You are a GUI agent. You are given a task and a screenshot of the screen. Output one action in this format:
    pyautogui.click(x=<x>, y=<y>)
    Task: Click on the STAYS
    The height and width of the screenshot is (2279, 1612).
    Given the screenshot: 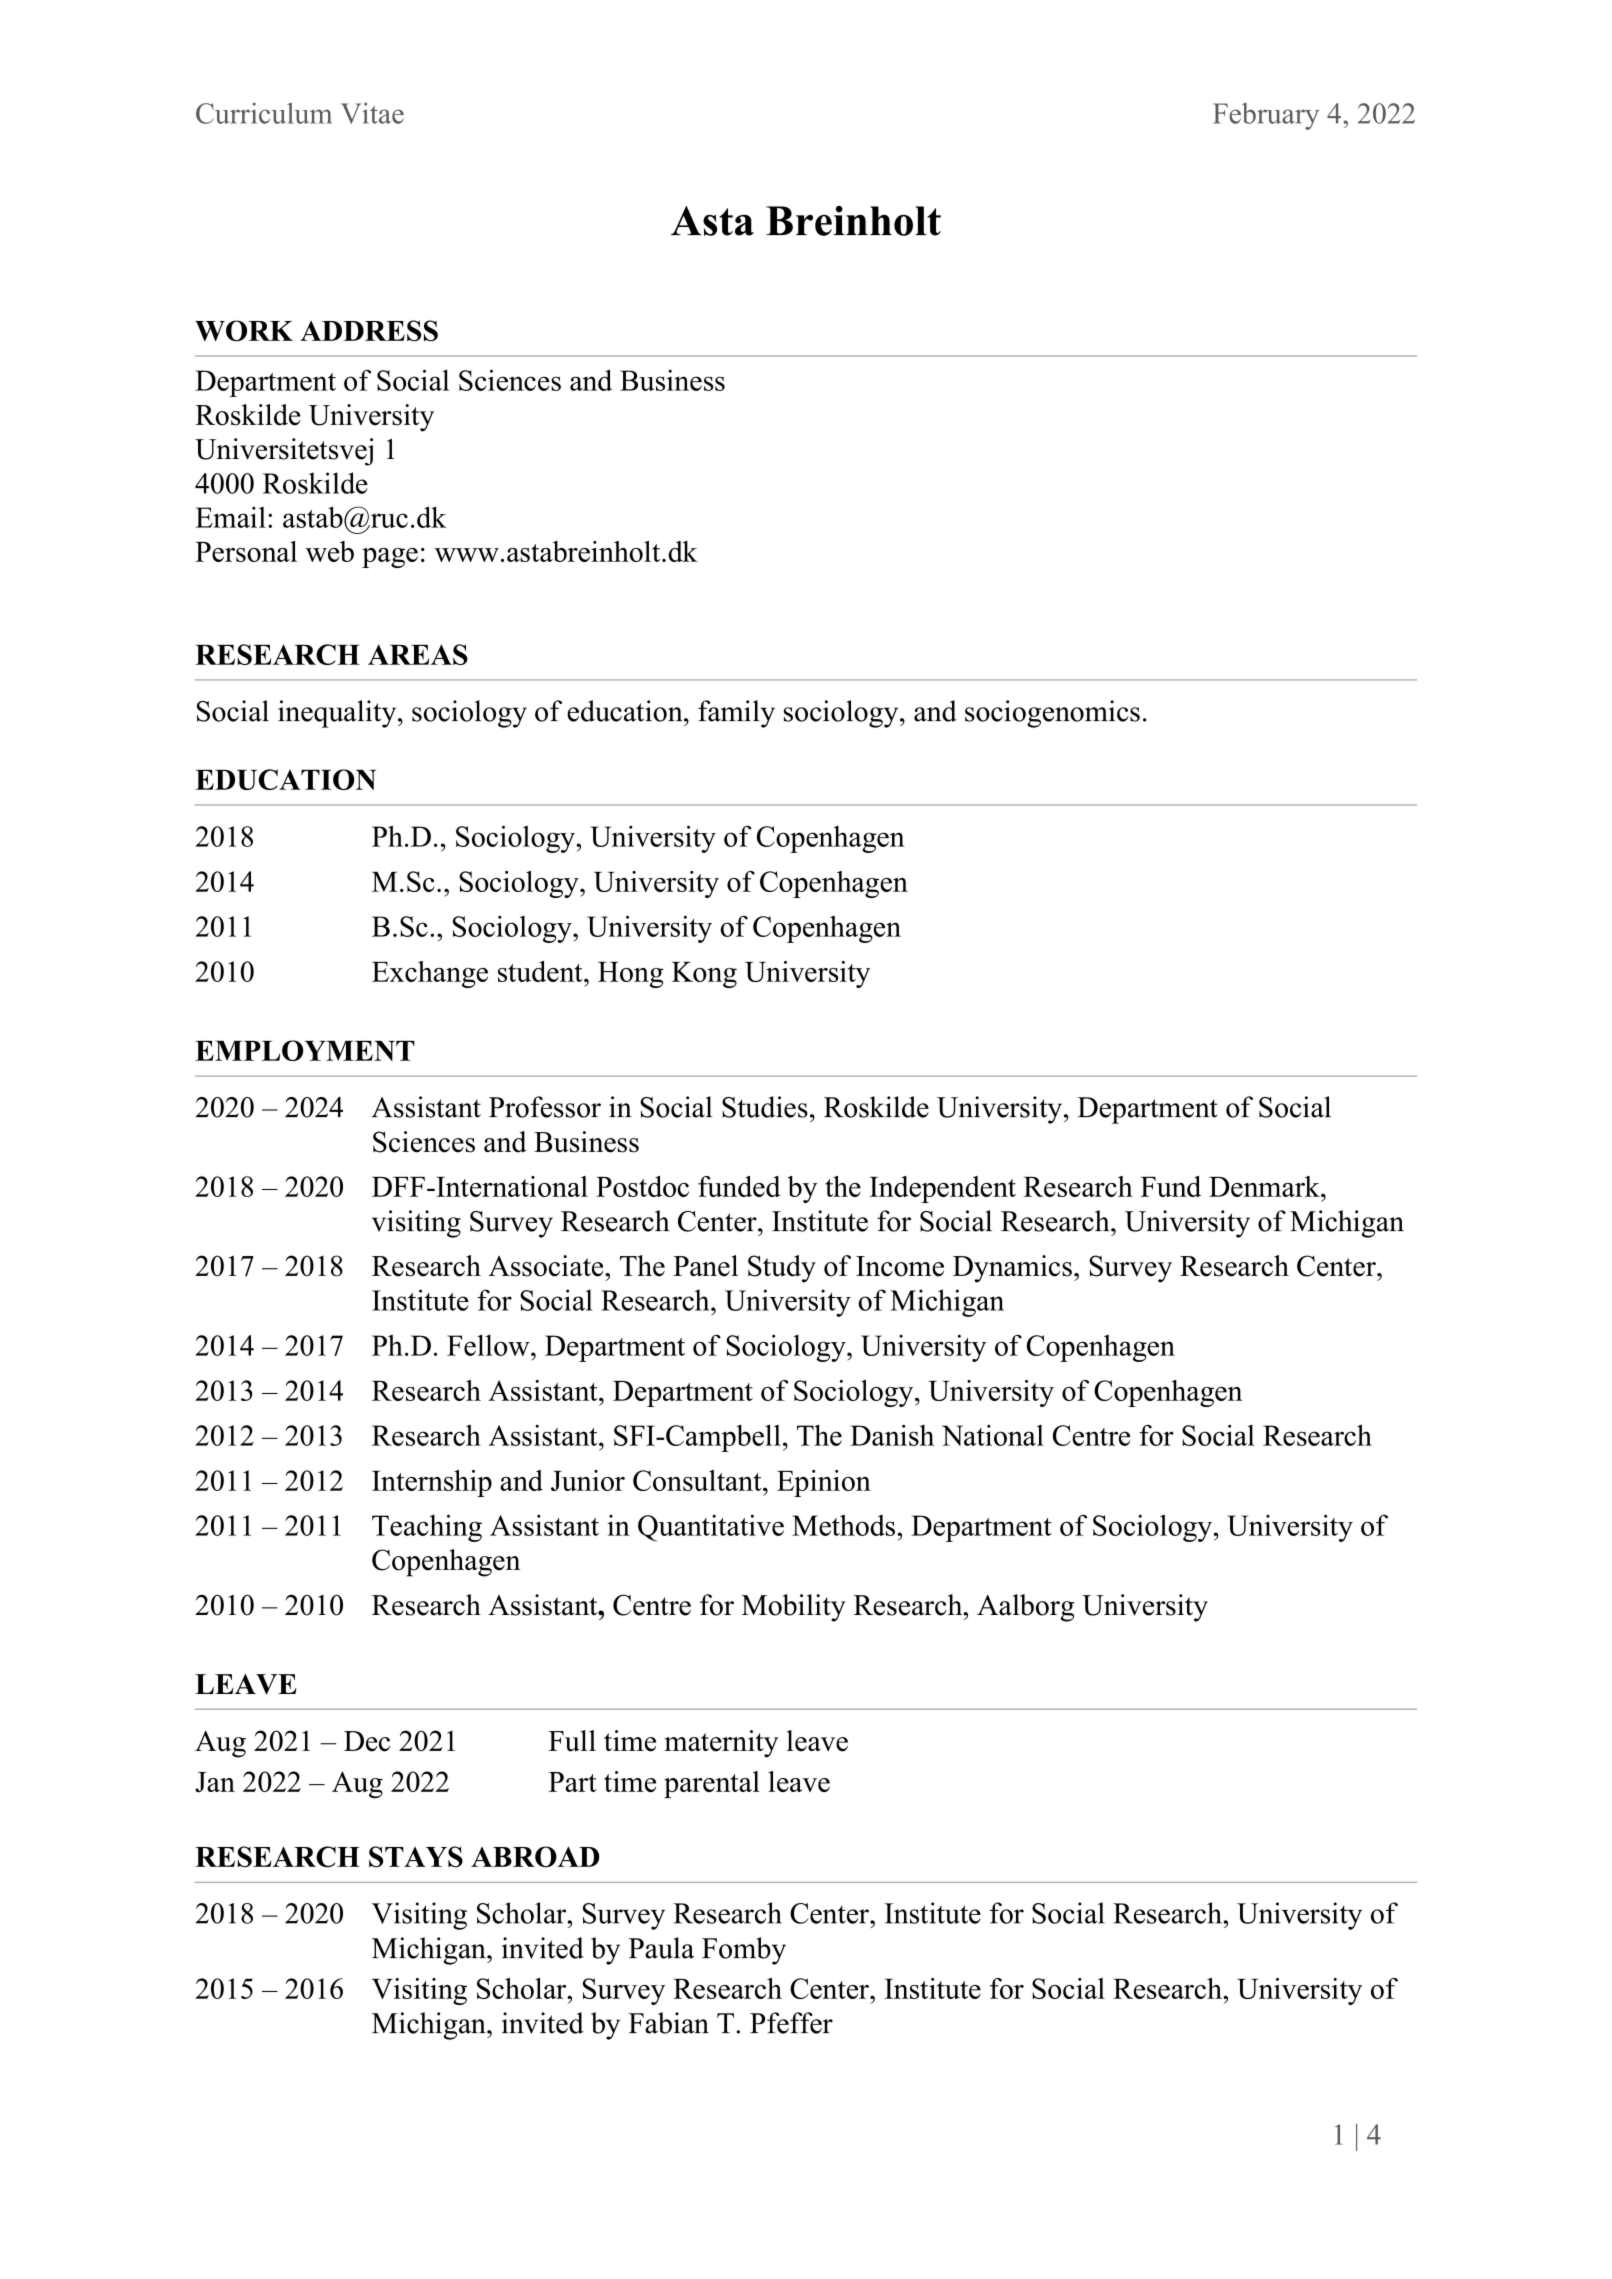 What is the action you would take?
    pyautogui.click(x=416, y=1857)
